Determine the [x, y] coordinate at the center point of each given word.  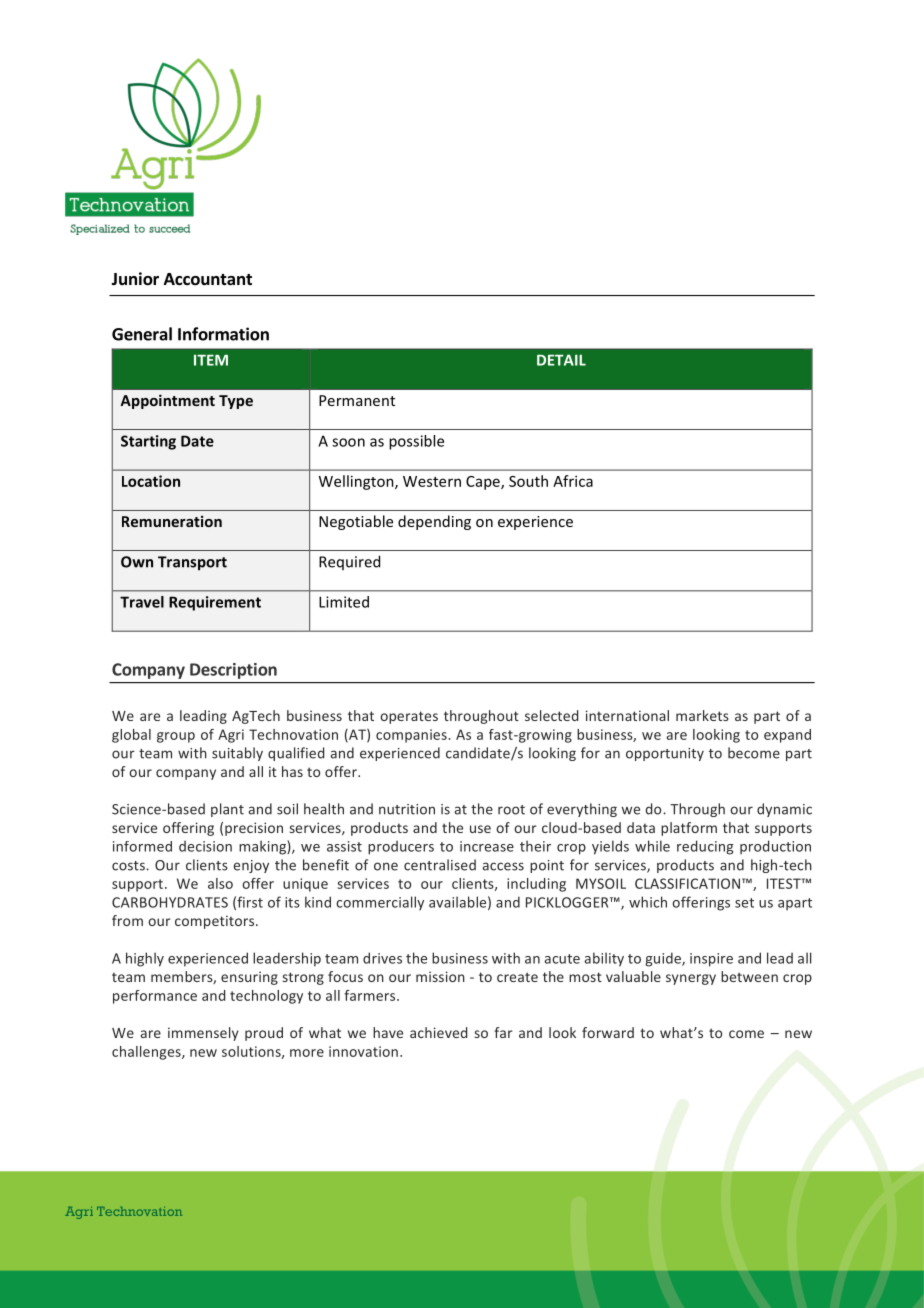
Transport [192, 563]
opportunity [665, 754]
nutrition [407, 809]
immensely [203, 1034]
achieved [438, 1032]
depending [434, 522]
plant [227, 810]
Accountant [208, 279]
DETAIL [561, 360]
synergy [691, 979]
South [528, 481]
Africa [573, 481]
